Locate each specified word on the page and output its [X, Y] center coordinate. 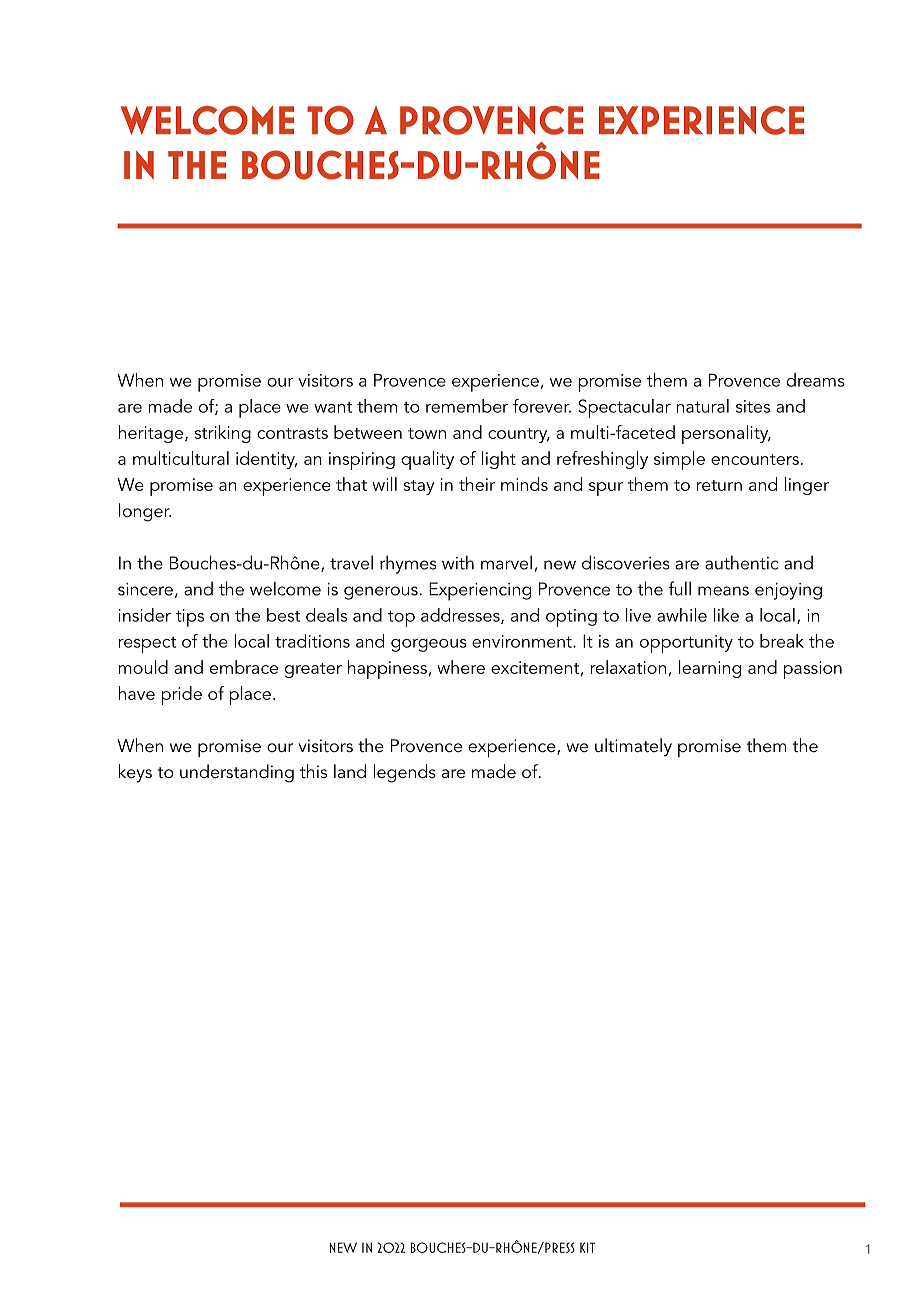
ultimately [633, 747]
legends [405, 773]
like [726, 615]
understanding [237, 773]
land [350, 771]
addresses [461, 616]
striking [223, 434]
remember [467, 406]
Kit [587, 1247]
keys [135, 773]
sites [753, 406]
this [313, 771]
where [461, 667]
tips [190, 618]
